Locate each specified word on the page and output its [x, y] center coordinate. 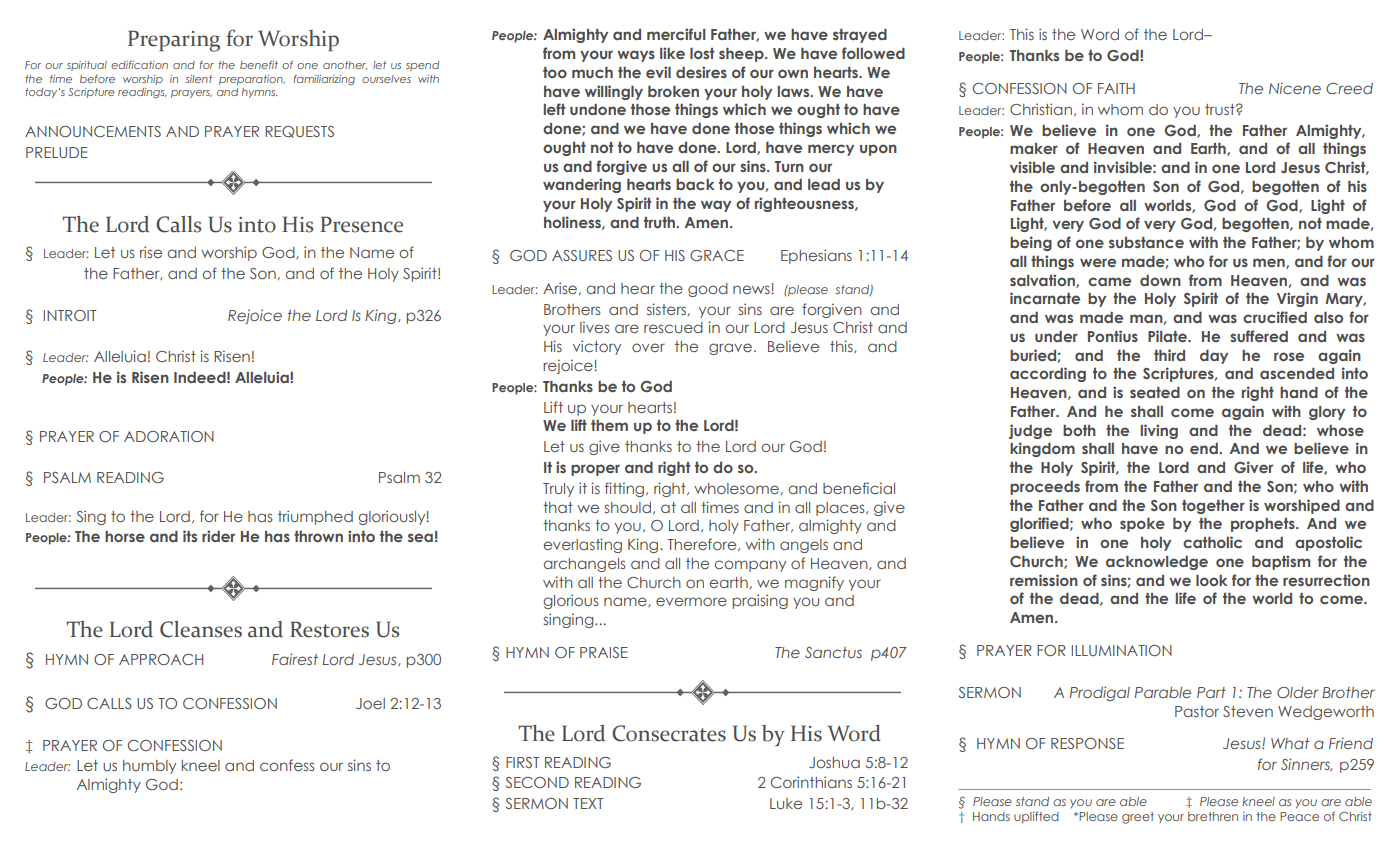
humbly [149, 767]
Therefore [703, 544]
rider [218, 536]
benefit [259, 65]
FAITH [1116, 88]
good [708, 290]
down [1160, 280]
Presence [362, 224]
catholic [1212, 542]
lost [702, 53]
